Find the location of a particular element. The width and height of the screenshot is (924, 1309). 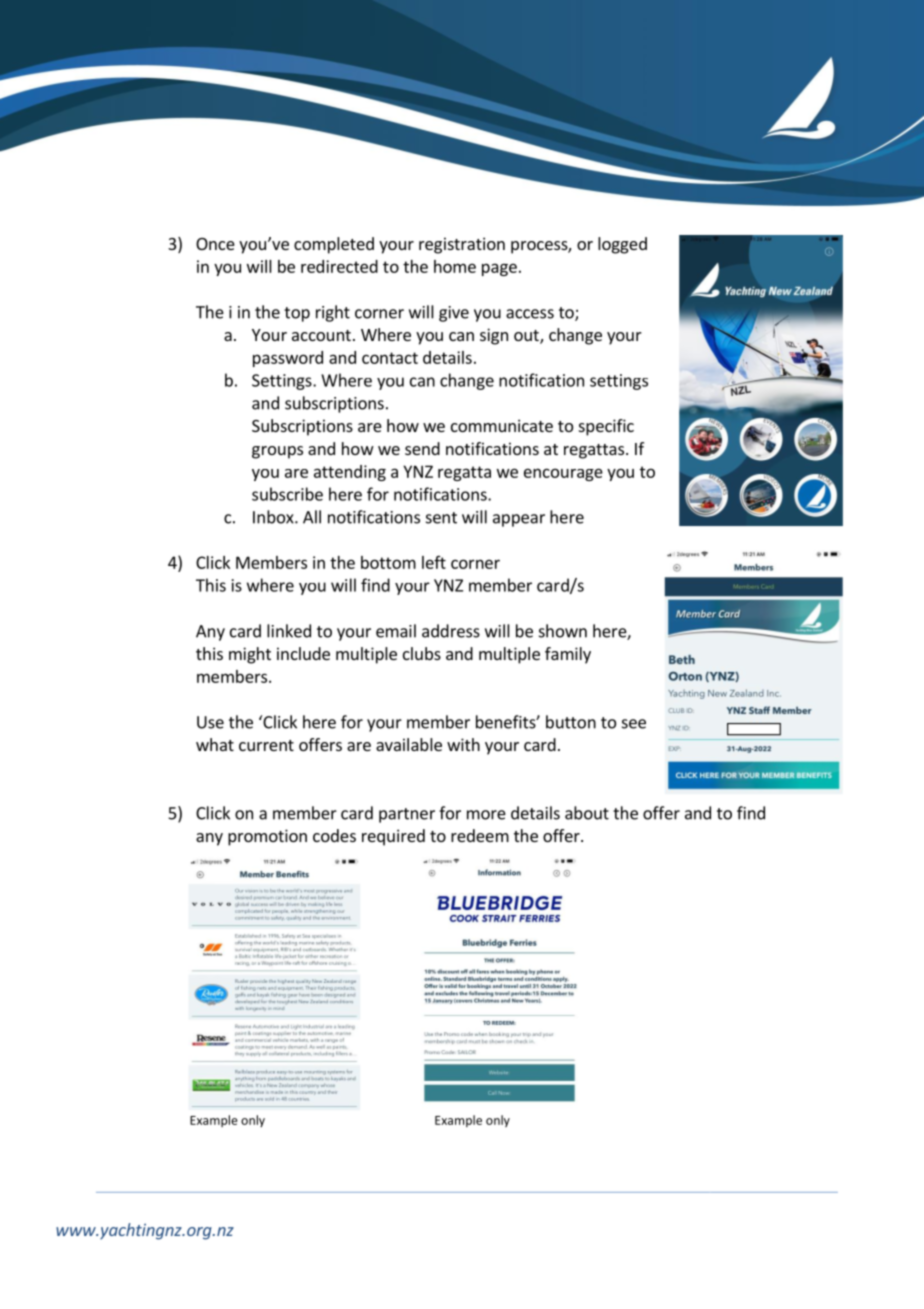

appear is located at coordinates (519, 520).
